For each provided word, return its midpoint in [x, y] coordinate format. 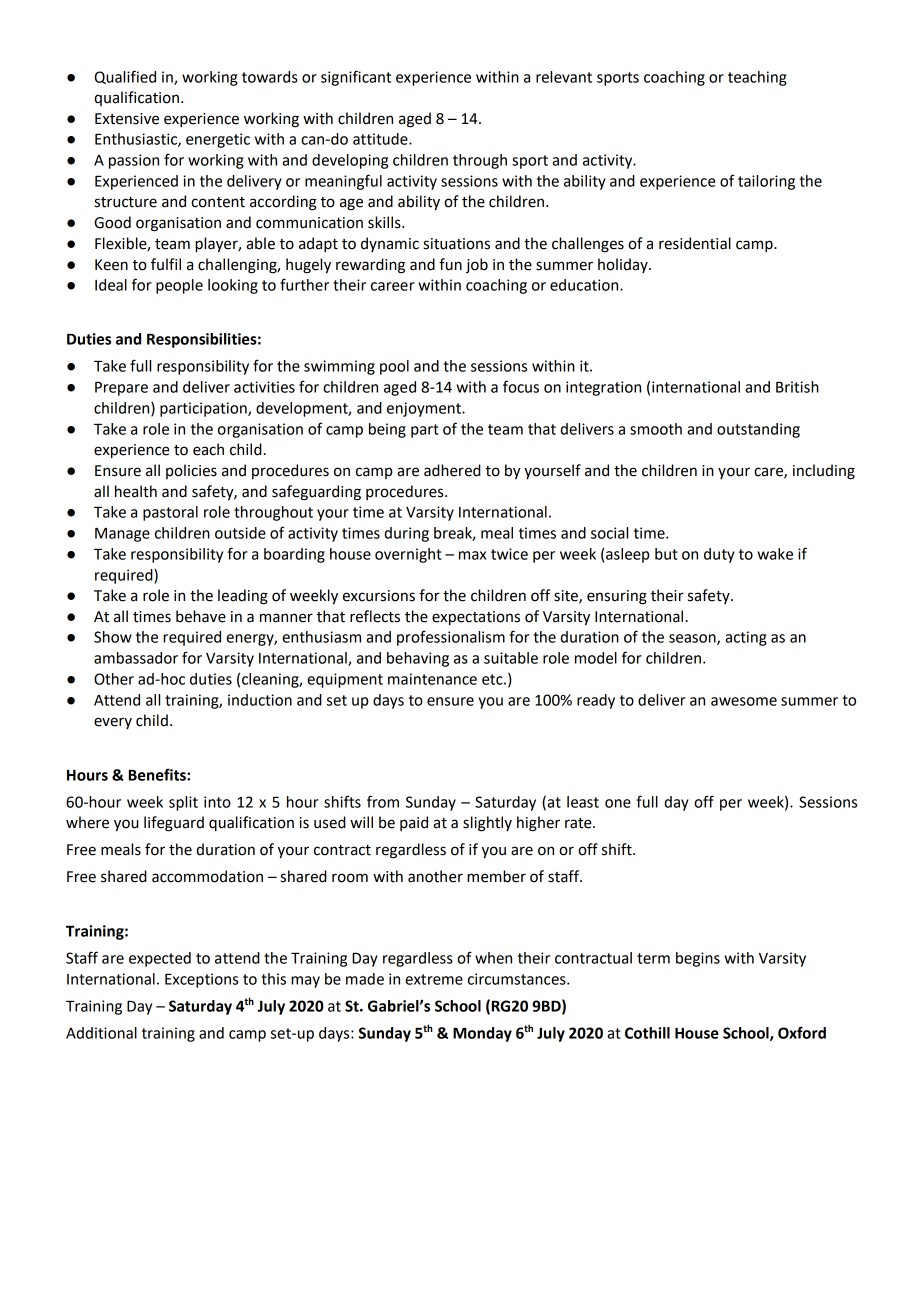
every [113, 723]
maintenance [432, 679]
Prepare [121, 389]
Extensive [127, 119]
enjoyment [425, 409]
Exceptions [201, 980]
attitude [381, 139]
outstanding [758, 430]
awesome [744, 701]
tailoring [766, 182]
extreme [434, 979]
